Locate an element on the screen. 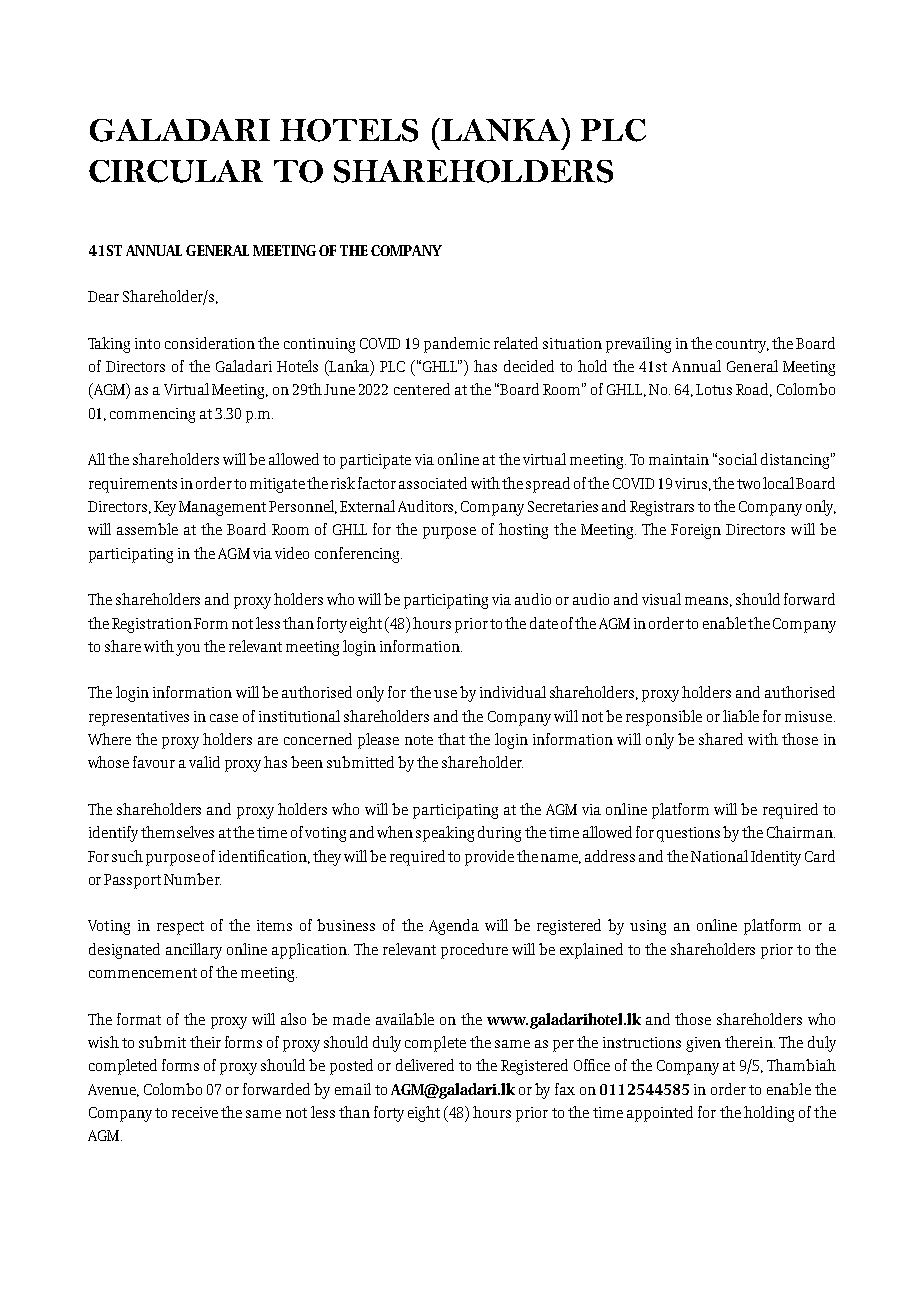 Image resolution: width=924 pixels, height=1308 pixels. CIRCULAR is located at coordinates (176, 171).
